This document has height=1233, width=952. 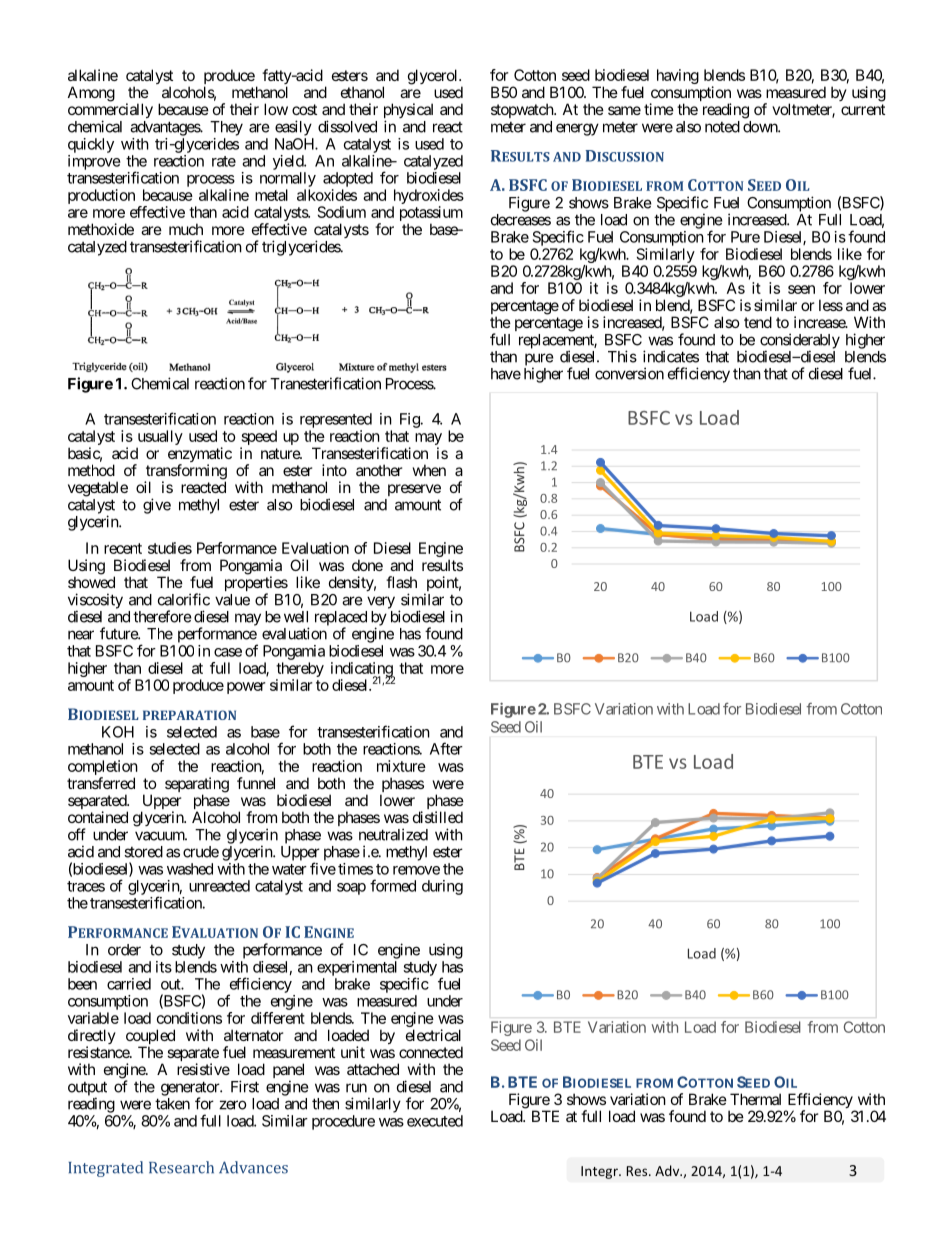 What do you see at coordinates (110, 112) in the document?
I see `commercially` at bounding box center [110, 112].
